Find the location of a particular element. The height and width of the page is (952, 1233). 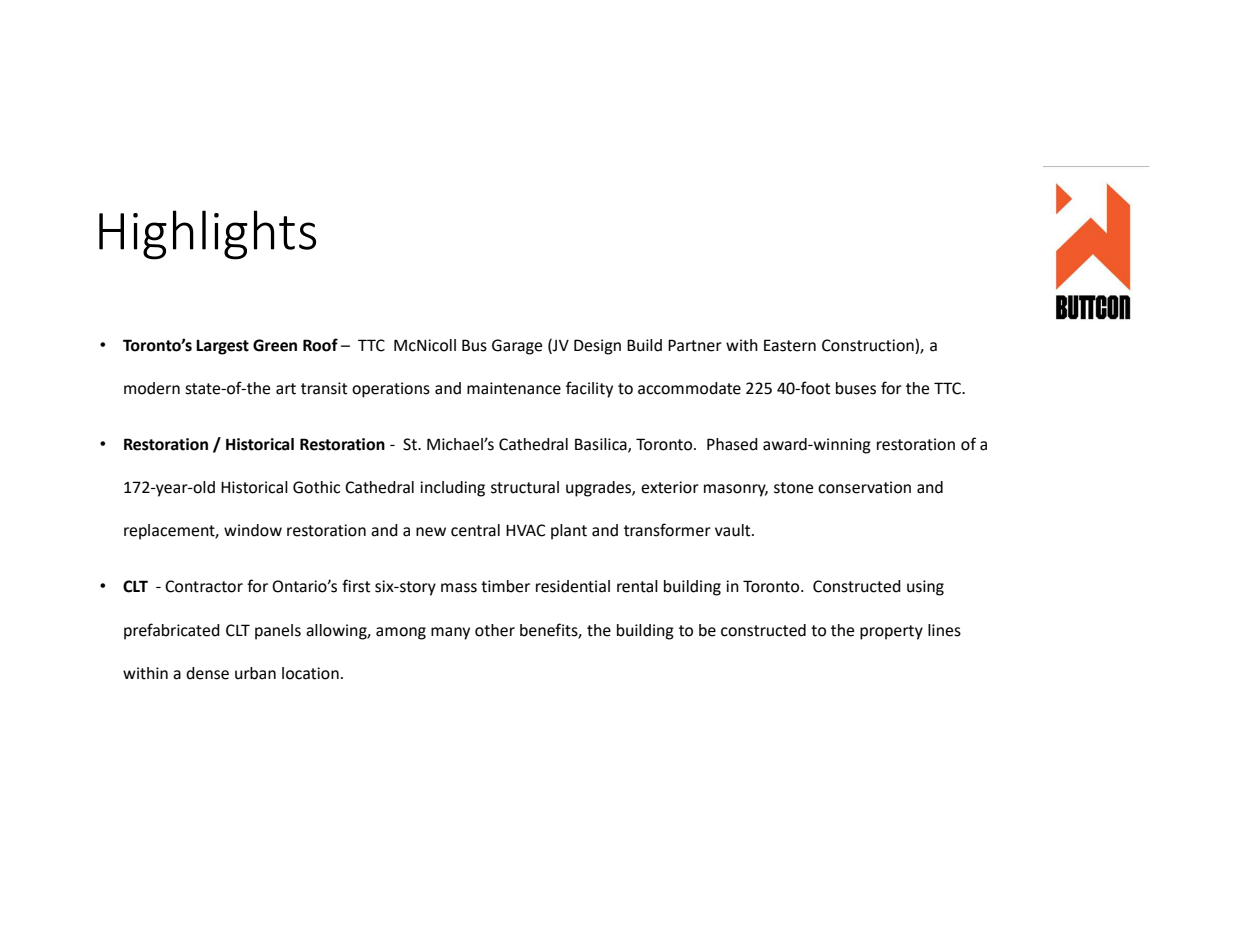

Construction is located at coordinates (869, 346).
